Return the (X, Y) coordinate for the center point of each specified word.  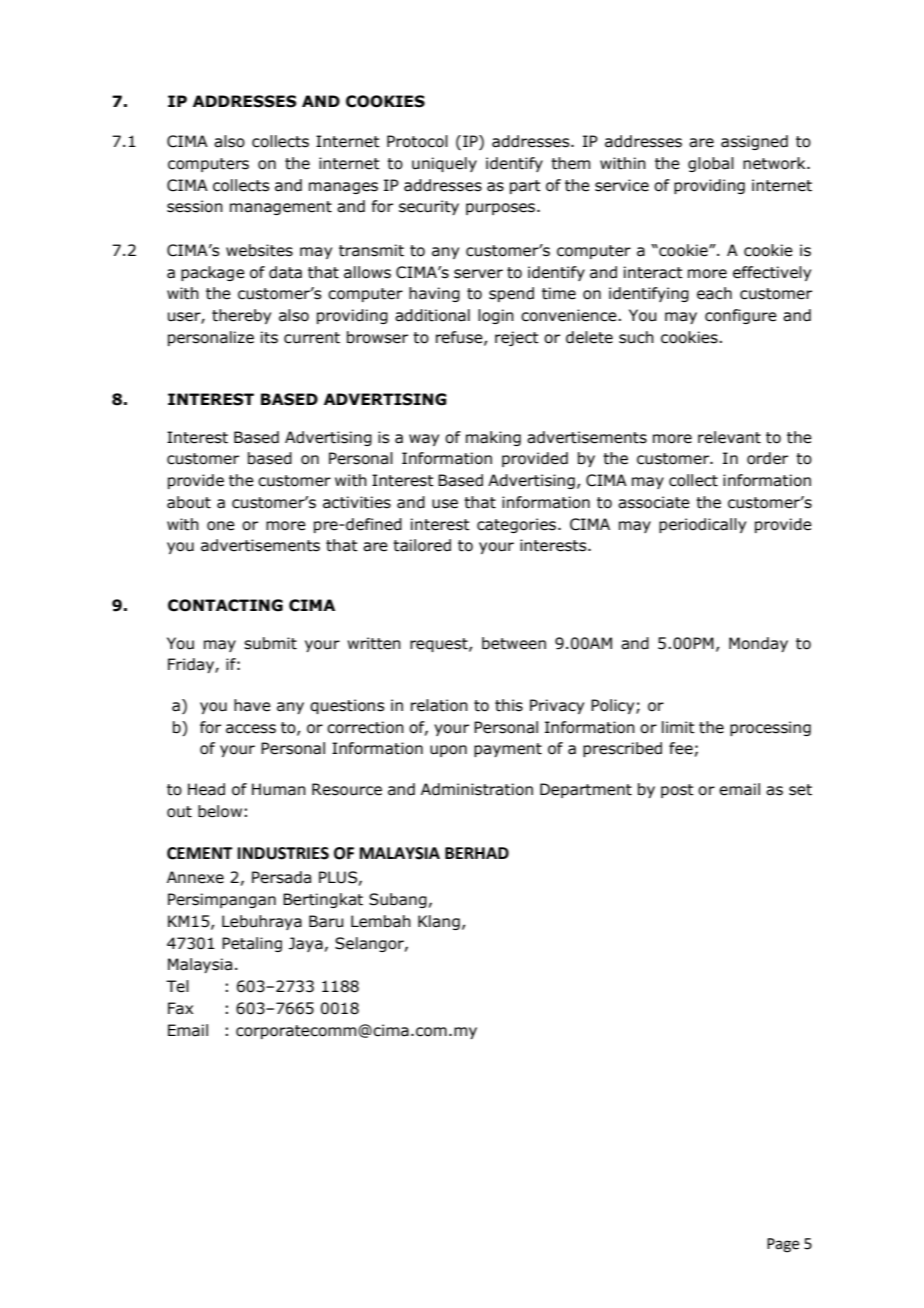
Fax (180, 1008)
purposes (502, 209)
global (711, 164)
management (281, 208)
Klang (439, 922)
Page (783, 1245)
